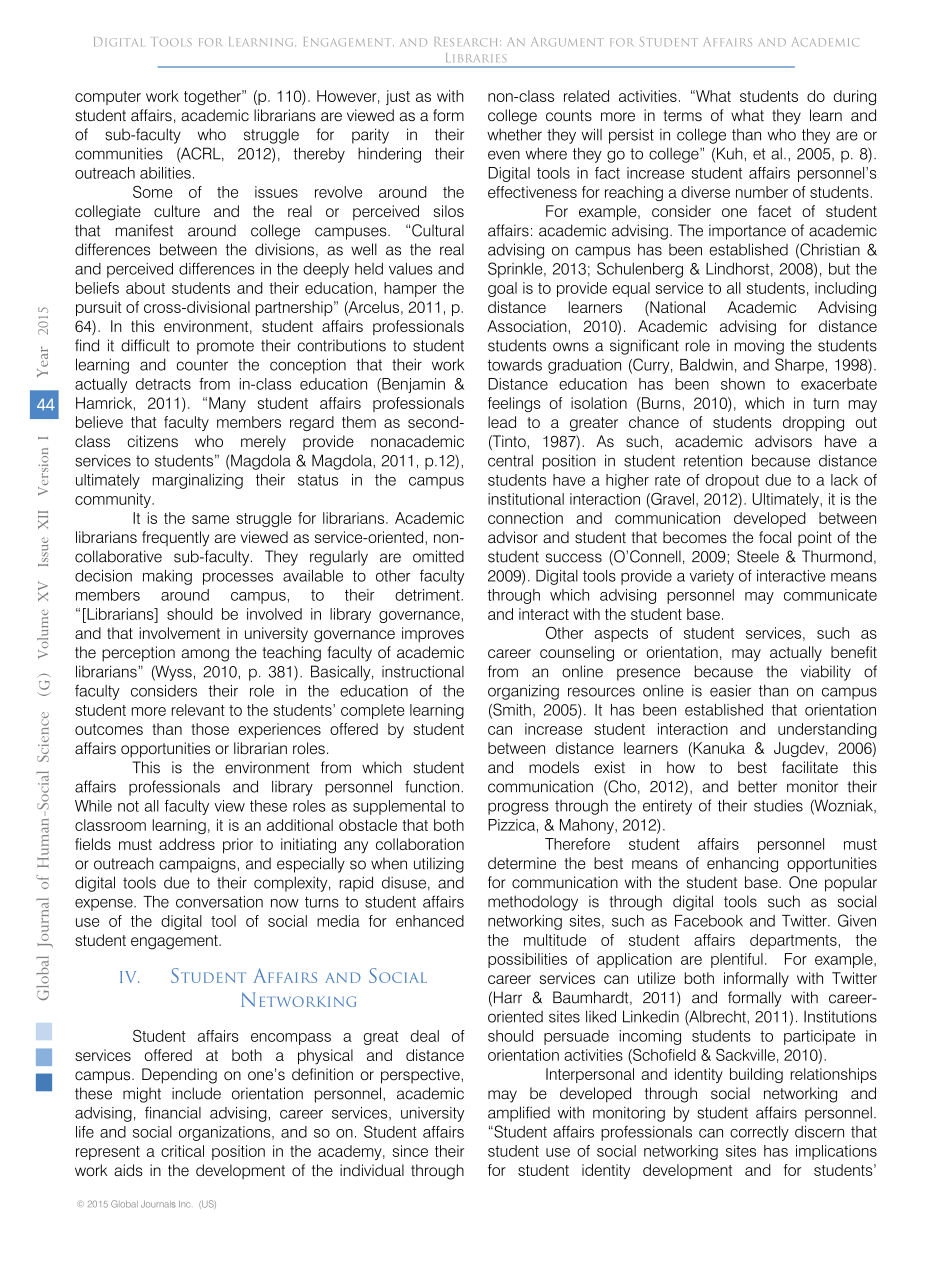 The height and width of the screenshot is (1267, 952). Describe the element at coordinates (213, 97) in the screenshot. I see `together` at that location.
